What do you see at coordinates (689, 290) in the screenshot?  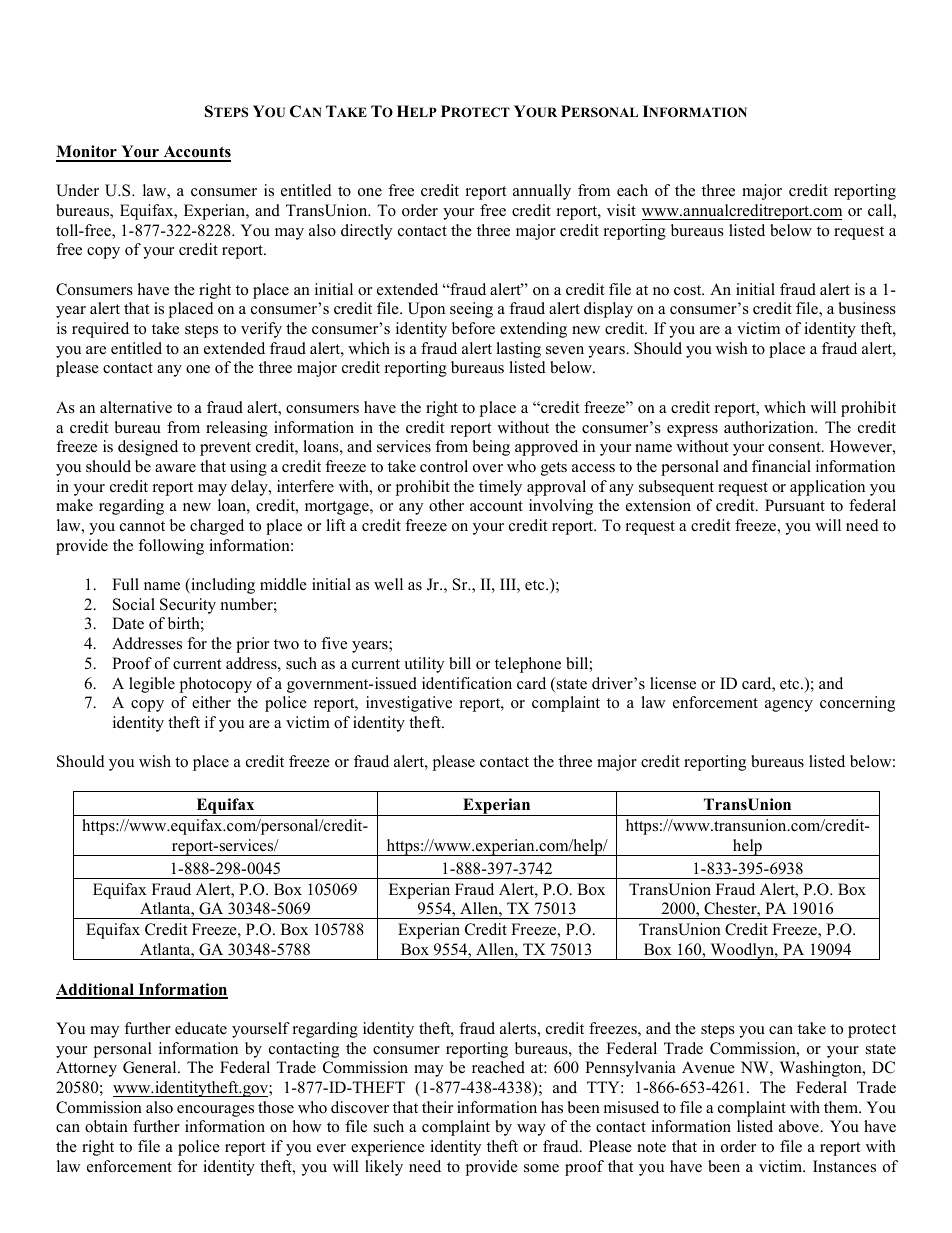 I see `cost` at bounding box center [689, 290].
